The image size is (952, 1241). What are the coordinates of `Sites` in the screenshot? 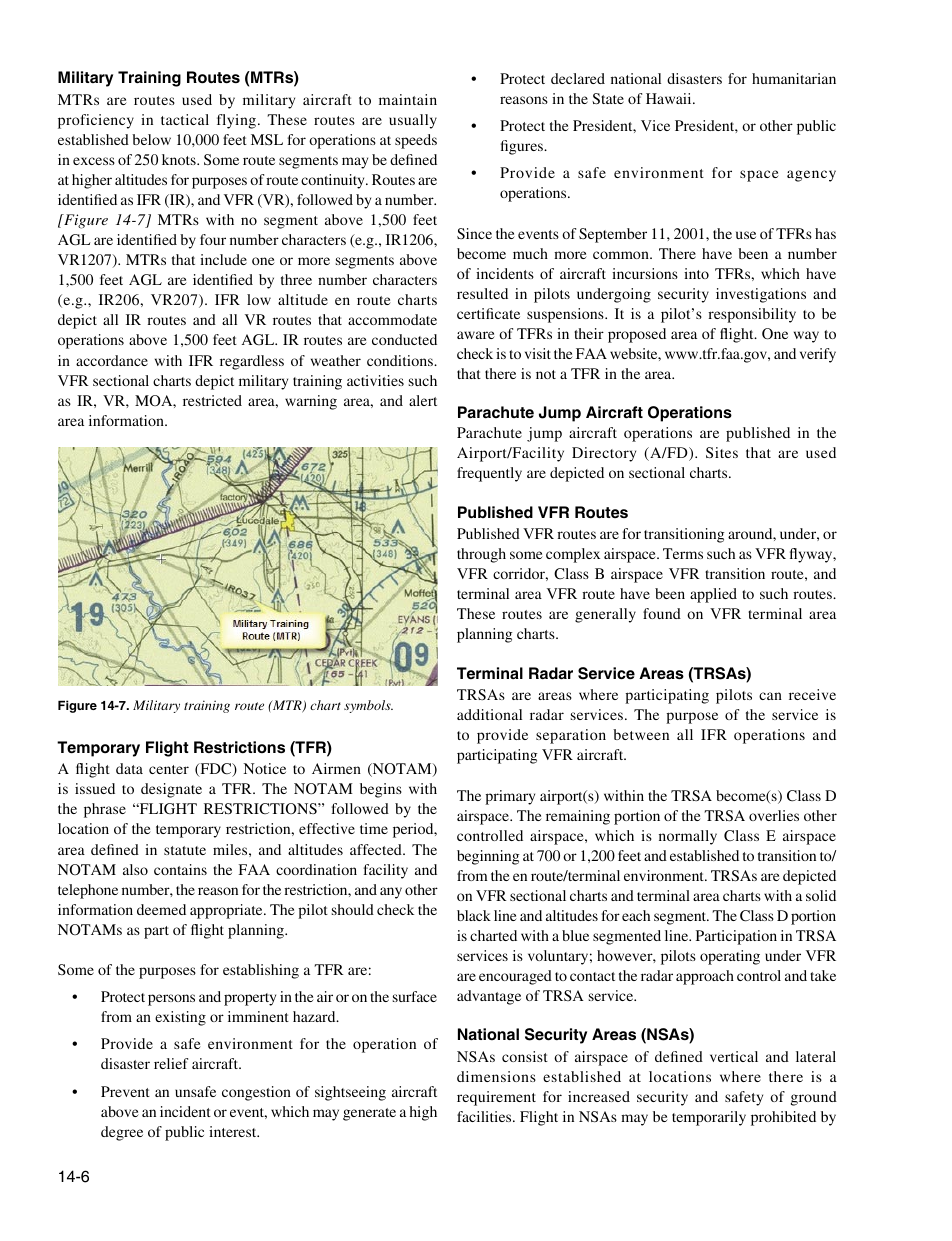 It's located at (722, 452).
